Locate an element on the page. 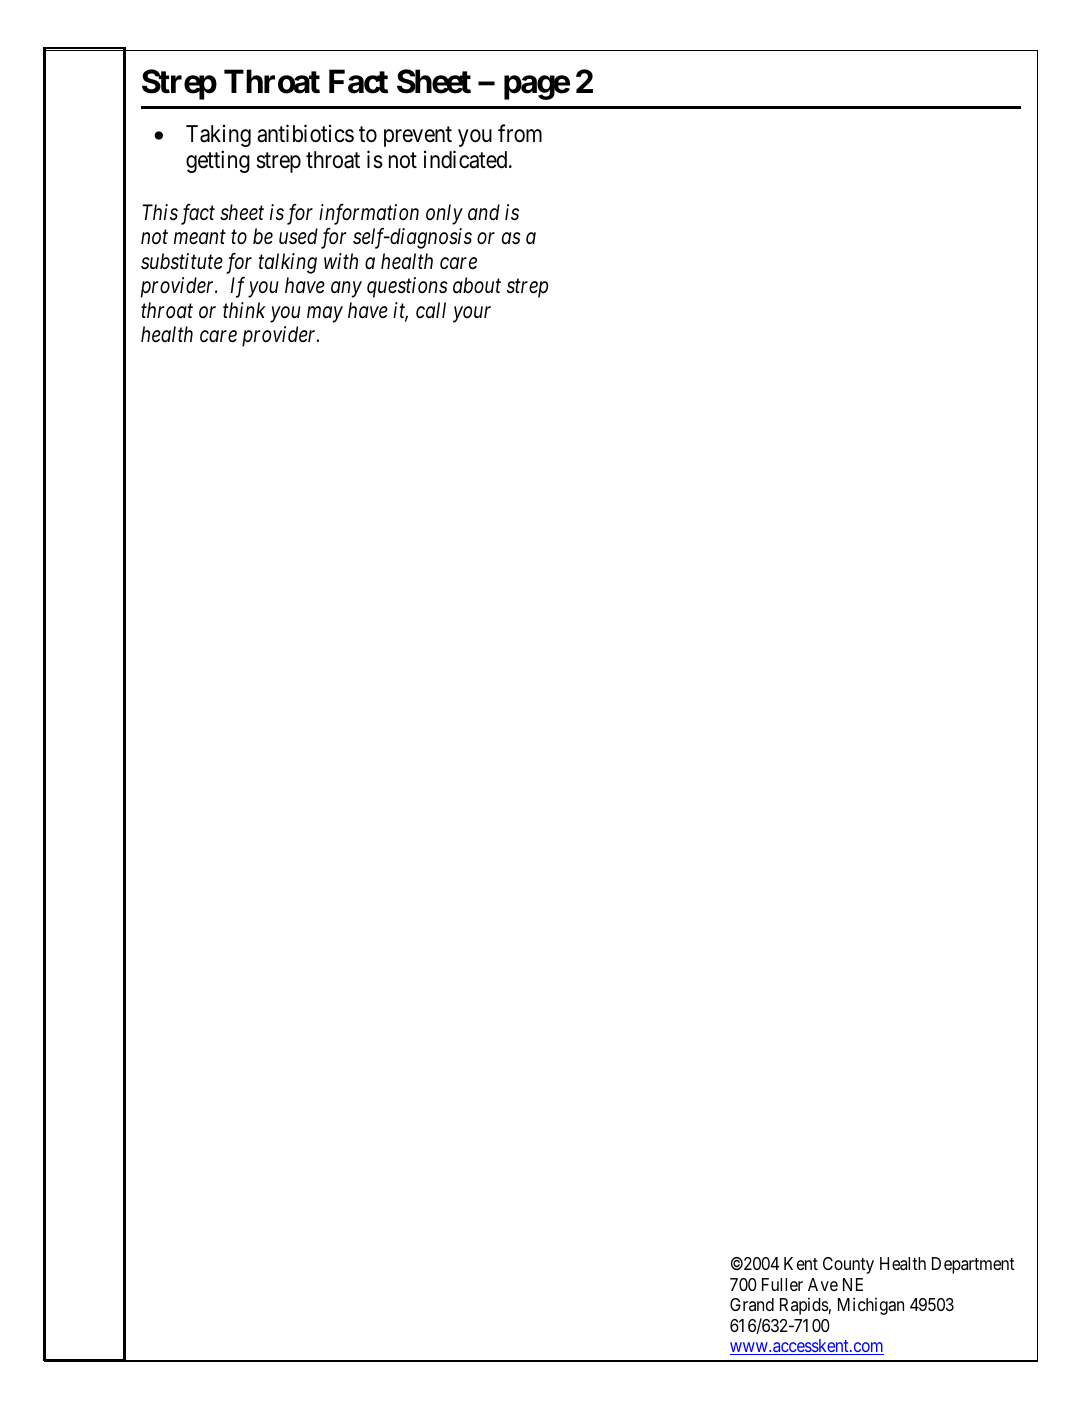  County is located at coordinates (848, 1265).
